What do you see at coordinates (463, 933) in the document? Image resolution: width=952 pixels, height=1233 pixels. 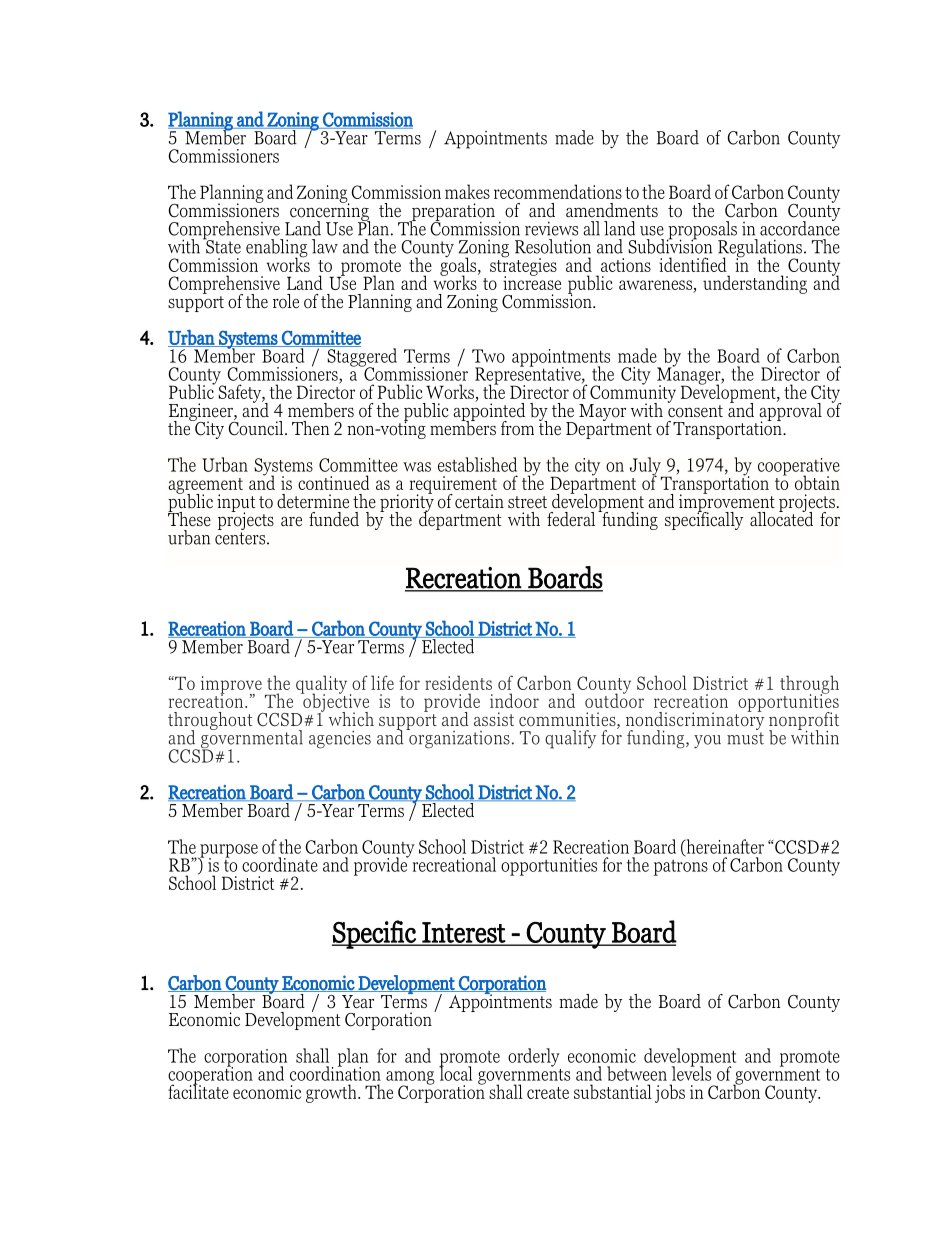 I see `Interest` at bounding box center [463, 933].
